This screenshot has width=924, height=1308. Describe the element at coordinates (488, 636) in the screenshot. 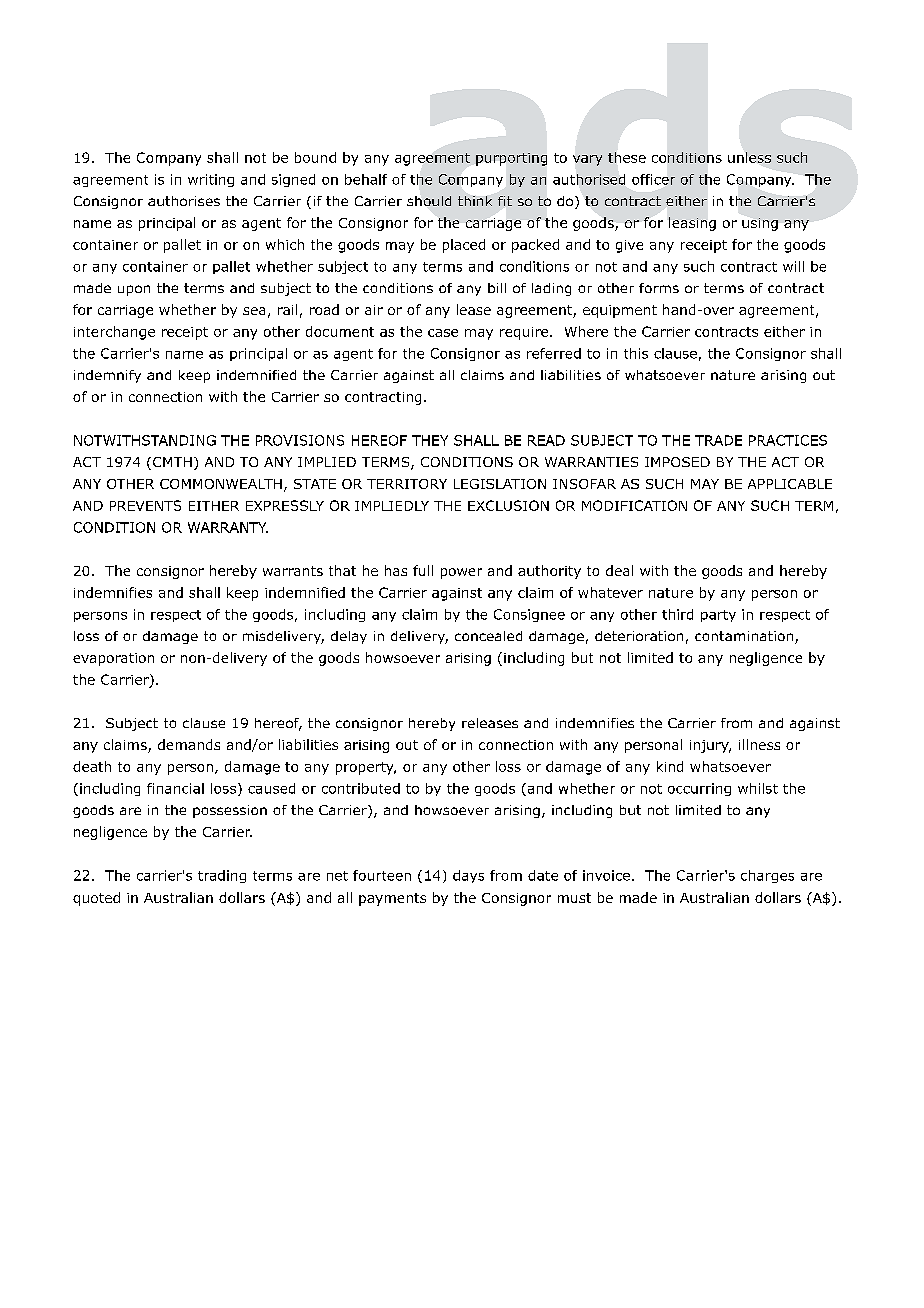

I see `concealed` at that location.
